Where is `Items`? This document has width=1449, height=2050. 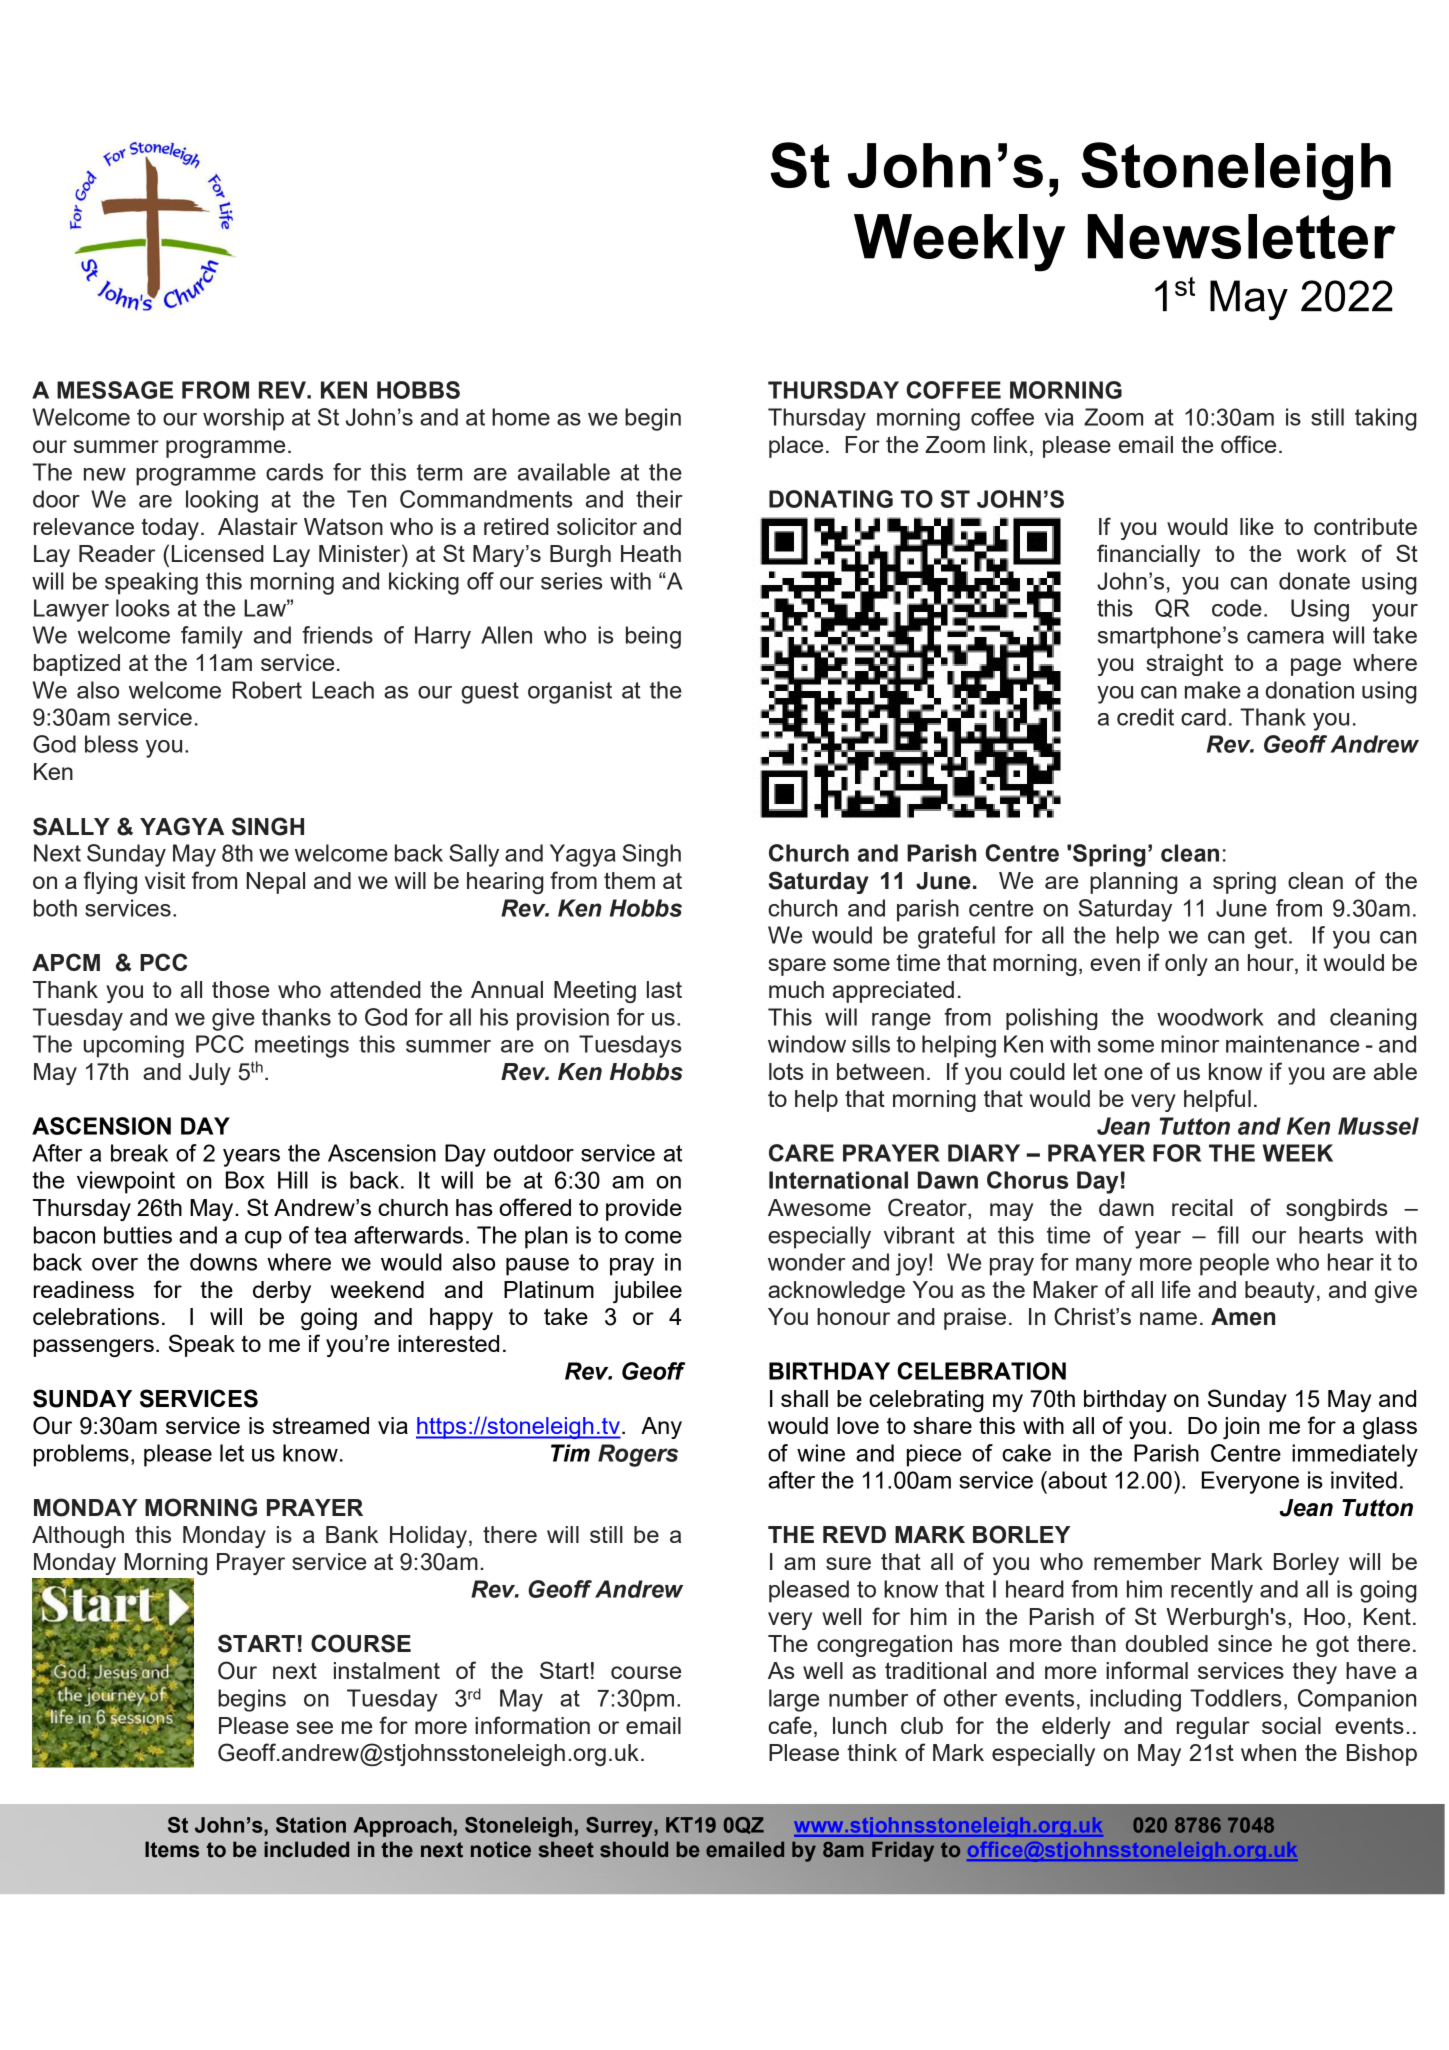 Items is located at coordinates (172, 1849).
